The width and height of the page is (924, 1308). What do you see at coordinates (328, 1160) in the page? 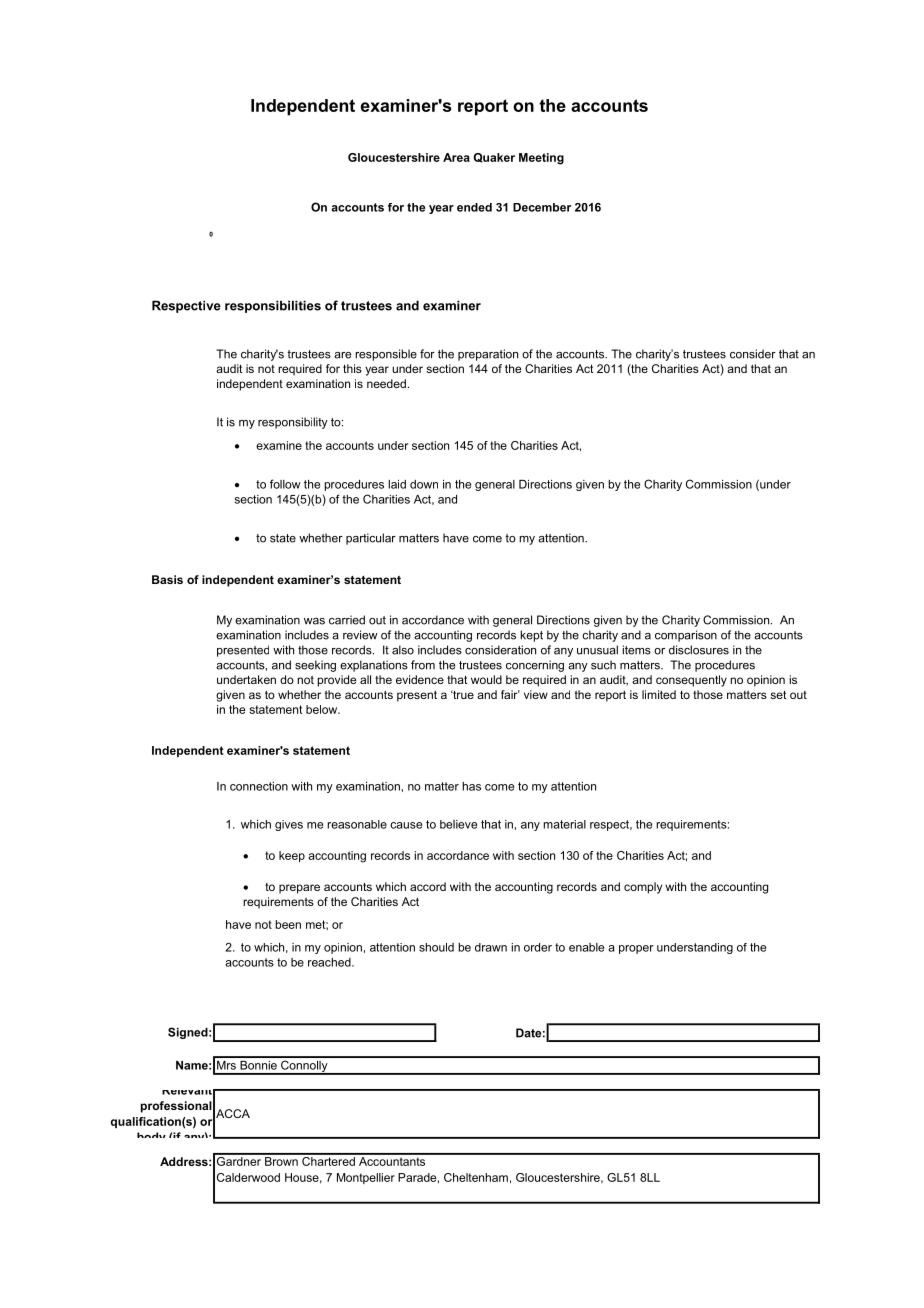
I see `Chartered` at bounding box center [328, 1160].
